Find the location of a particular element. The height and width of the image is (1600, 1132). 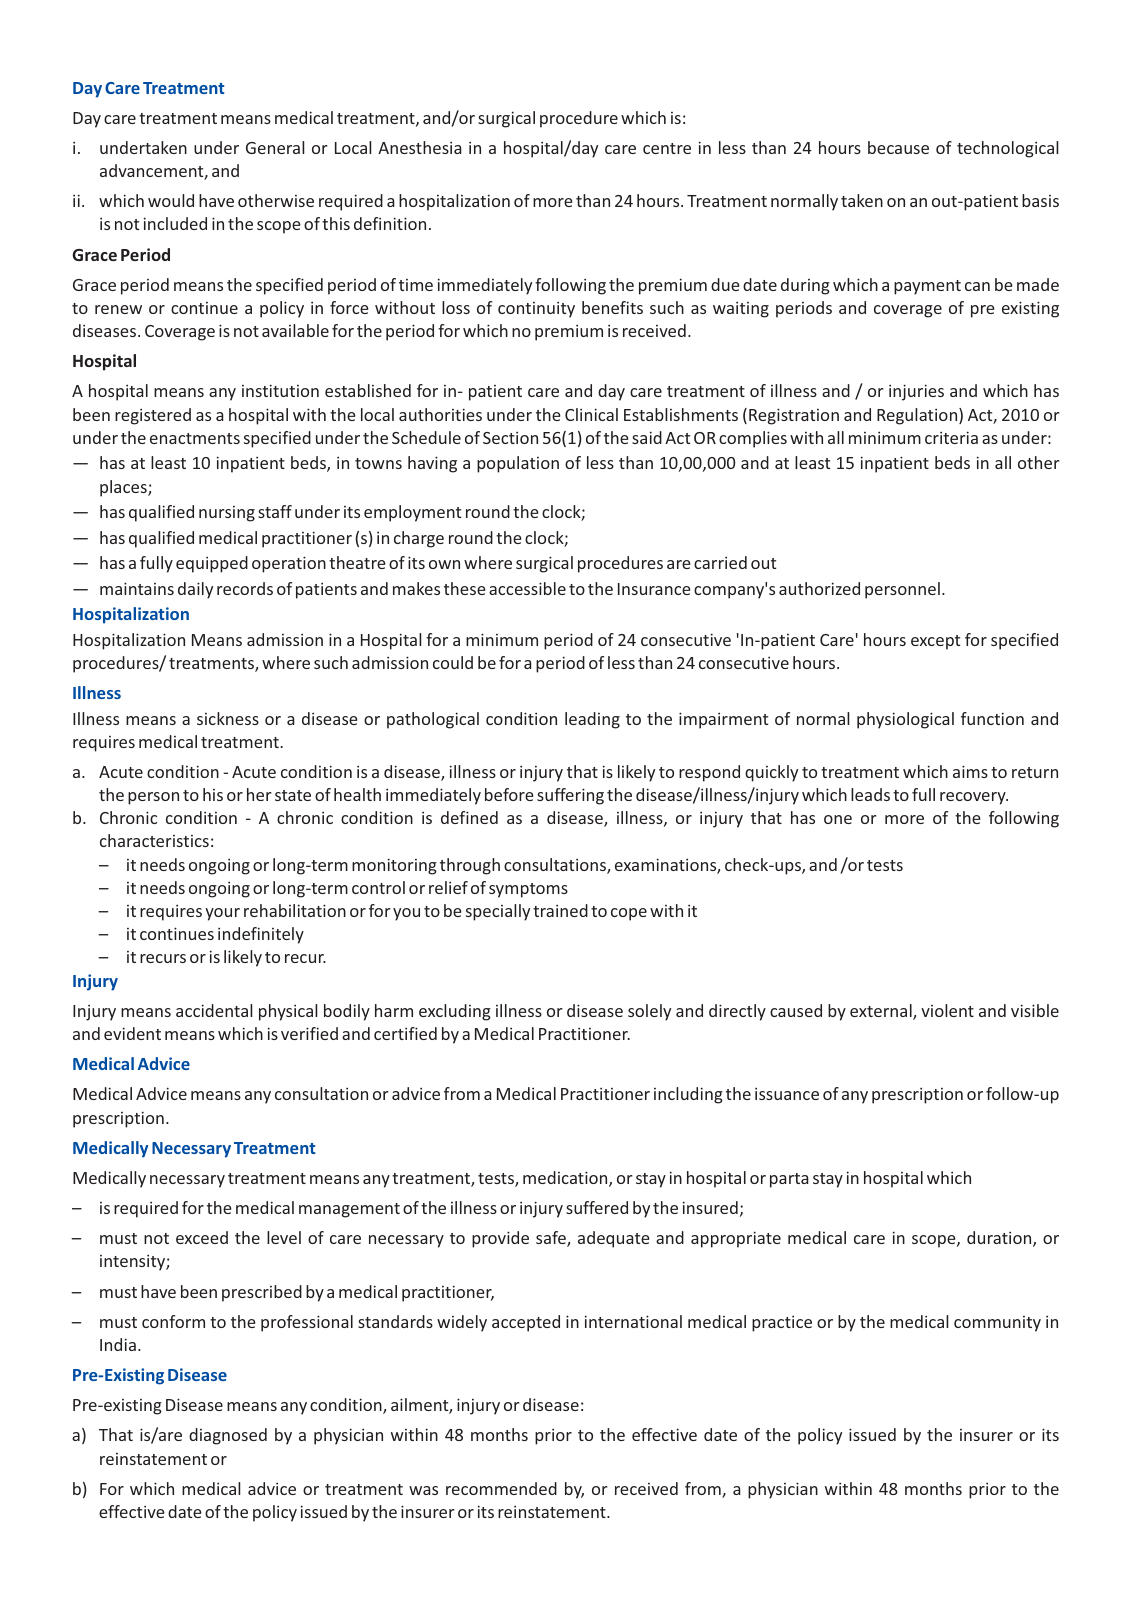

population is located at coordinates (518, 464).
